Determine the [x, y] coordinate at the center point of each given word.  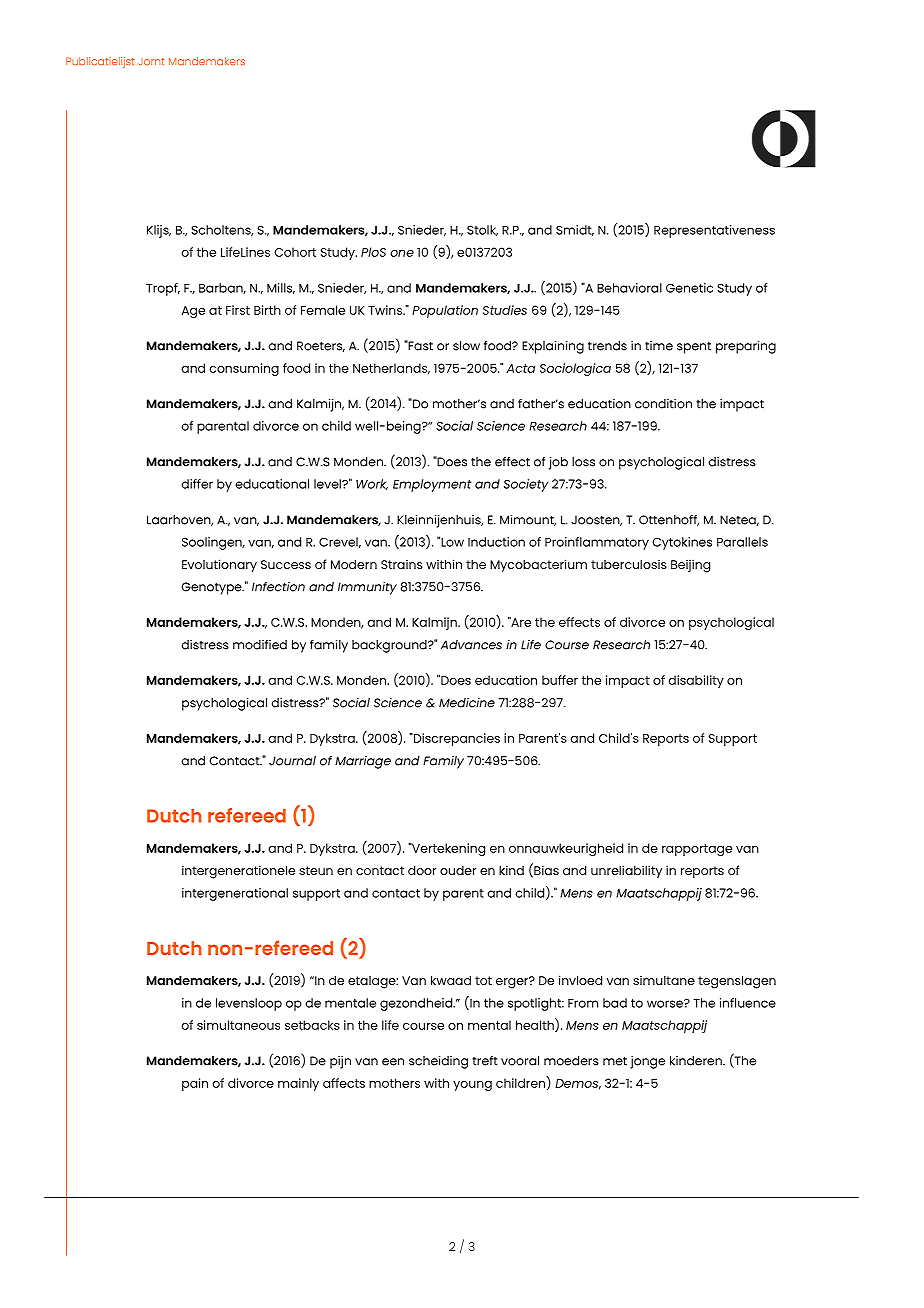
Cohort [295, 252]
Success [286, 564]
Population [445, 311]
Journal [292, 761]
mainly [298, 1084]
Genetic [689, 288]
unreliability [626, 871]
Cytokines [682, 543]
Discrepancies [455, 739]
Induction [496, 542]
